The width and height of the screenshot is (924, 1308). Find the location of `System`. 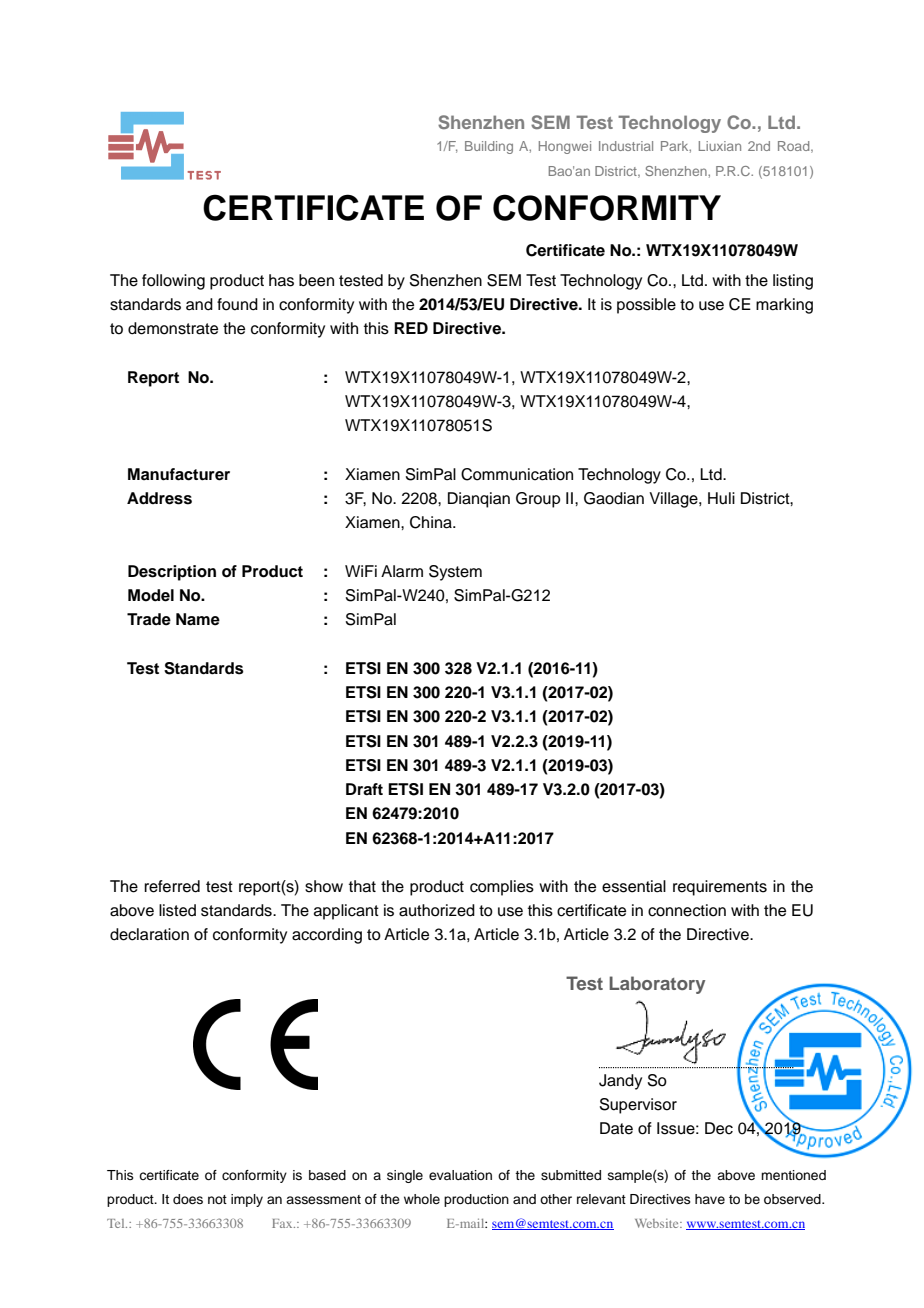

System is located at coordinates (455, 573).
